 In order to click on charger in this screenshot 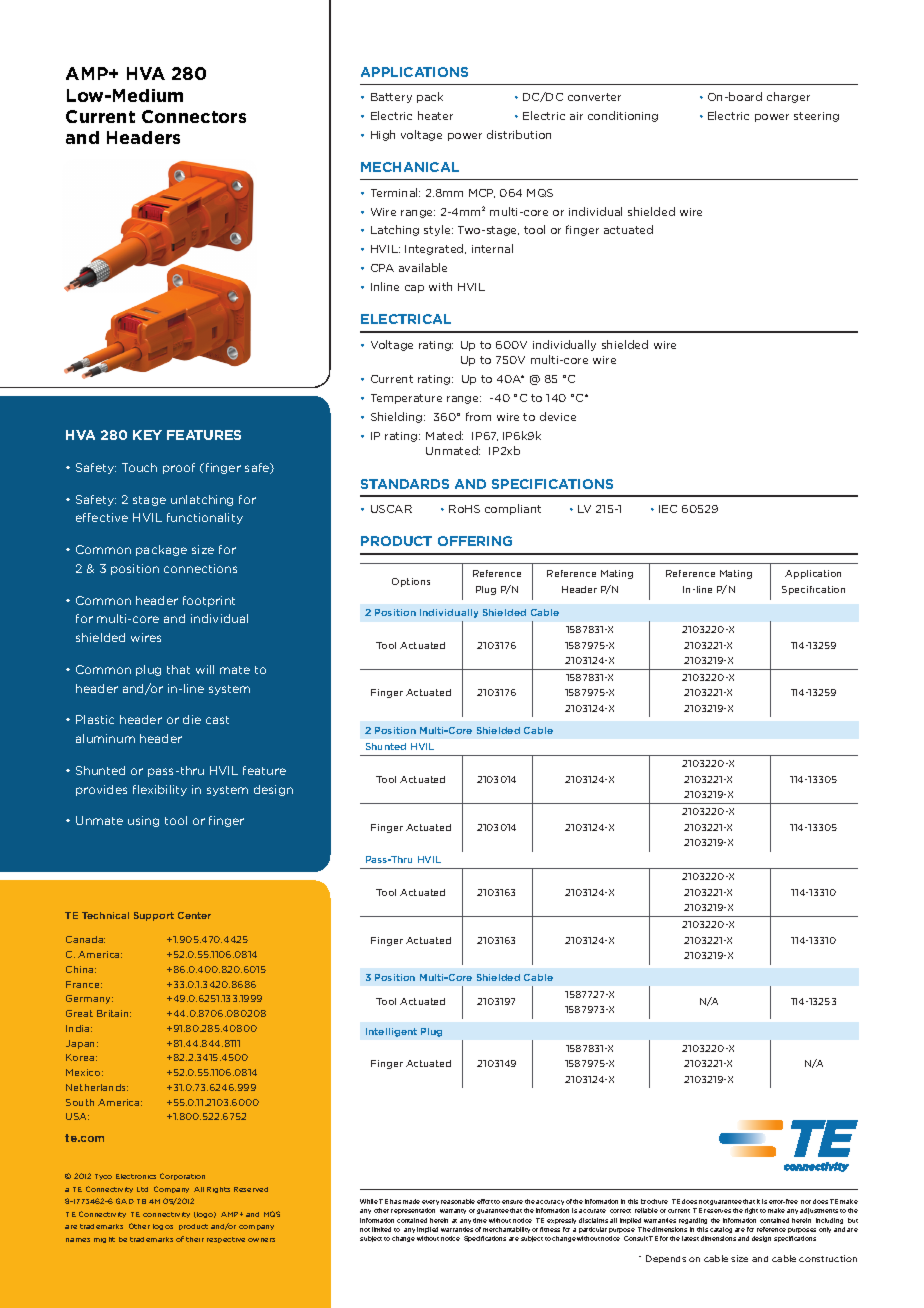, I will do `click(788, 97)`.
